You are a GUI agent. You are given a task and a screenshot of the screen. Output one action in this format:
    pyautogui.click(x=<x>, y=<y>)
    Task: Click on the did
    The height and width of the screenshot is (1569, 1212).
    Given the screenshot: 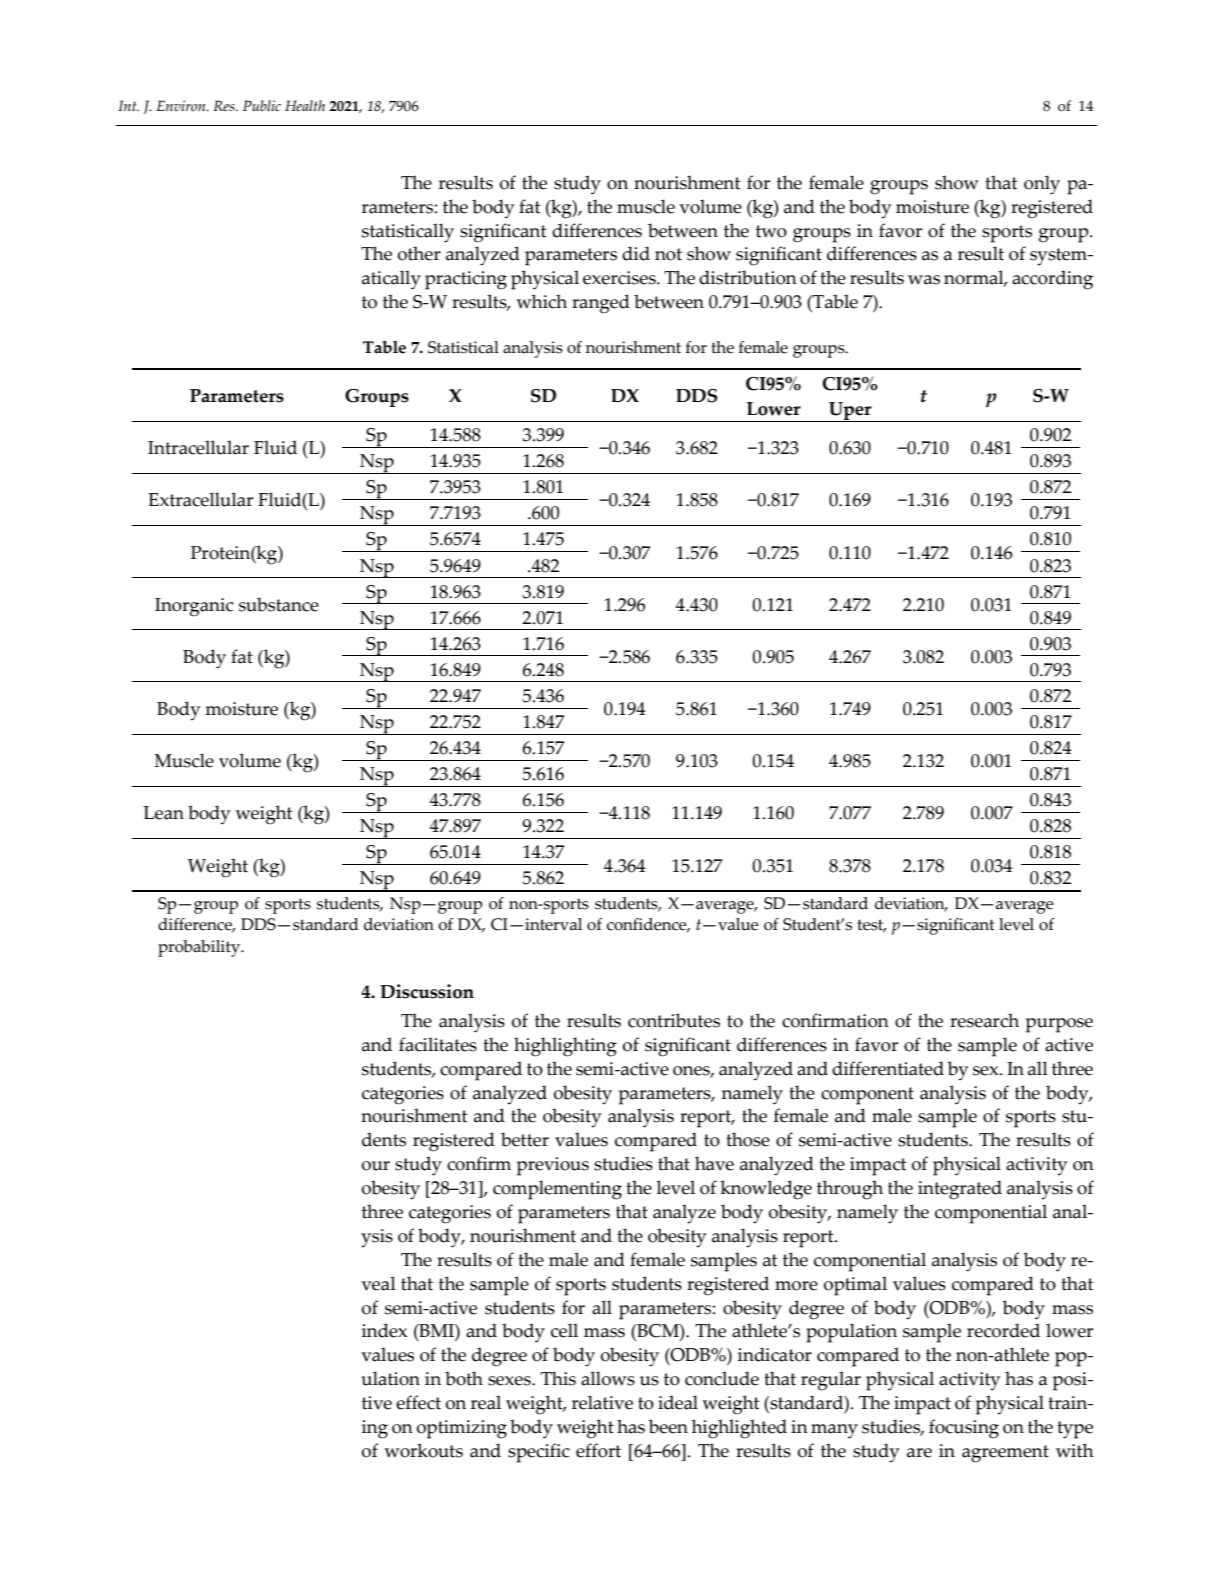 What is the action you would take?
    pyautogui.click(x=636, y=253)
